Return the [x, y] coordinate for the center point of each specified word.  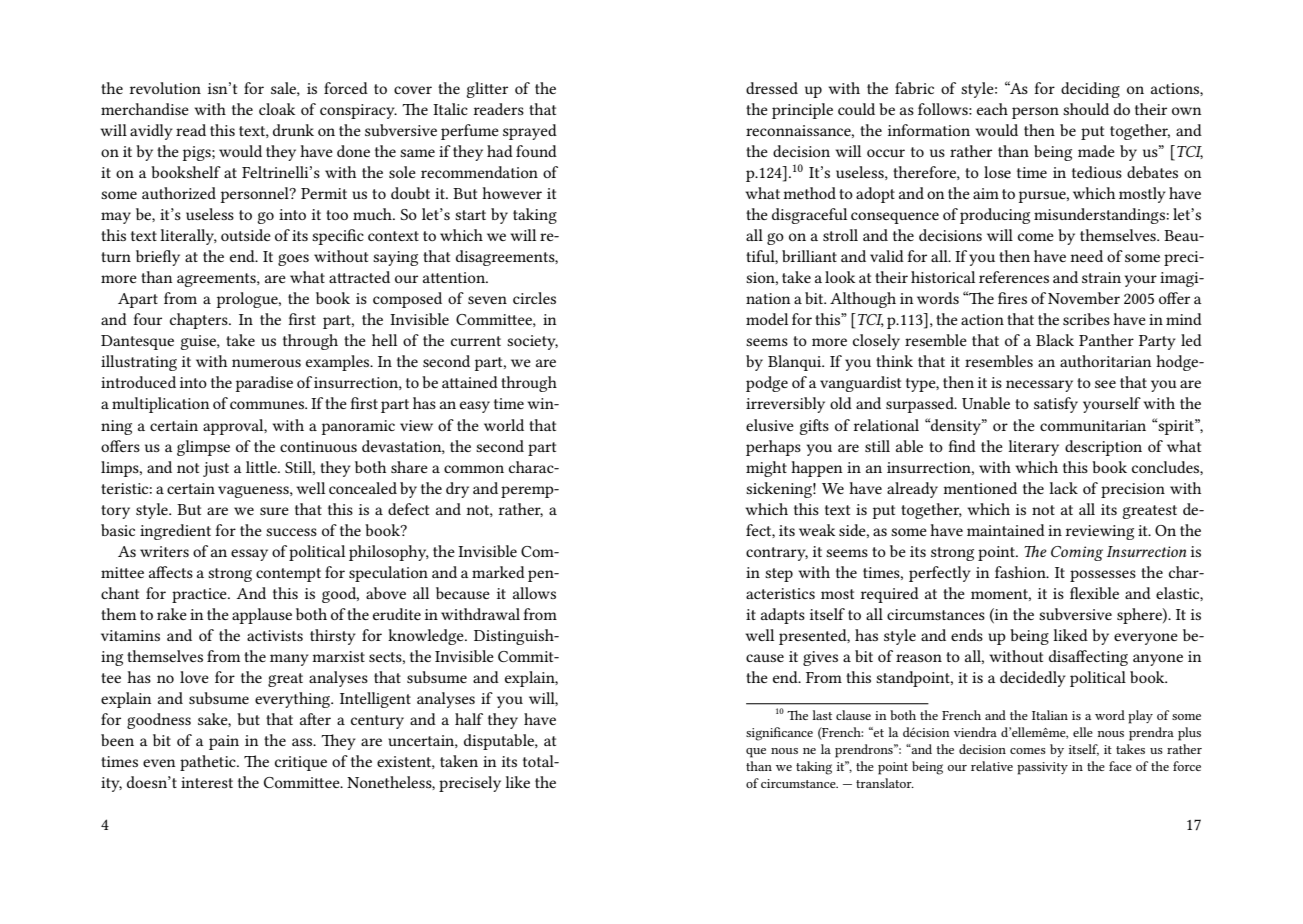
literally [188, 237]
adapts [783, 616]
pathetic [209, 763]
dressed [772, 88]
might [766, 469]
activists [275, 635]
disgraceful [809, 216]
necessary [1039, 386]
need [1086, 256]
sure [274, 511]
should [1086, 109]
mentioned [980, 488]
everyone [1146, 639]
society [532, 342]
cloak [277, 109]
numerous [266, 363]
